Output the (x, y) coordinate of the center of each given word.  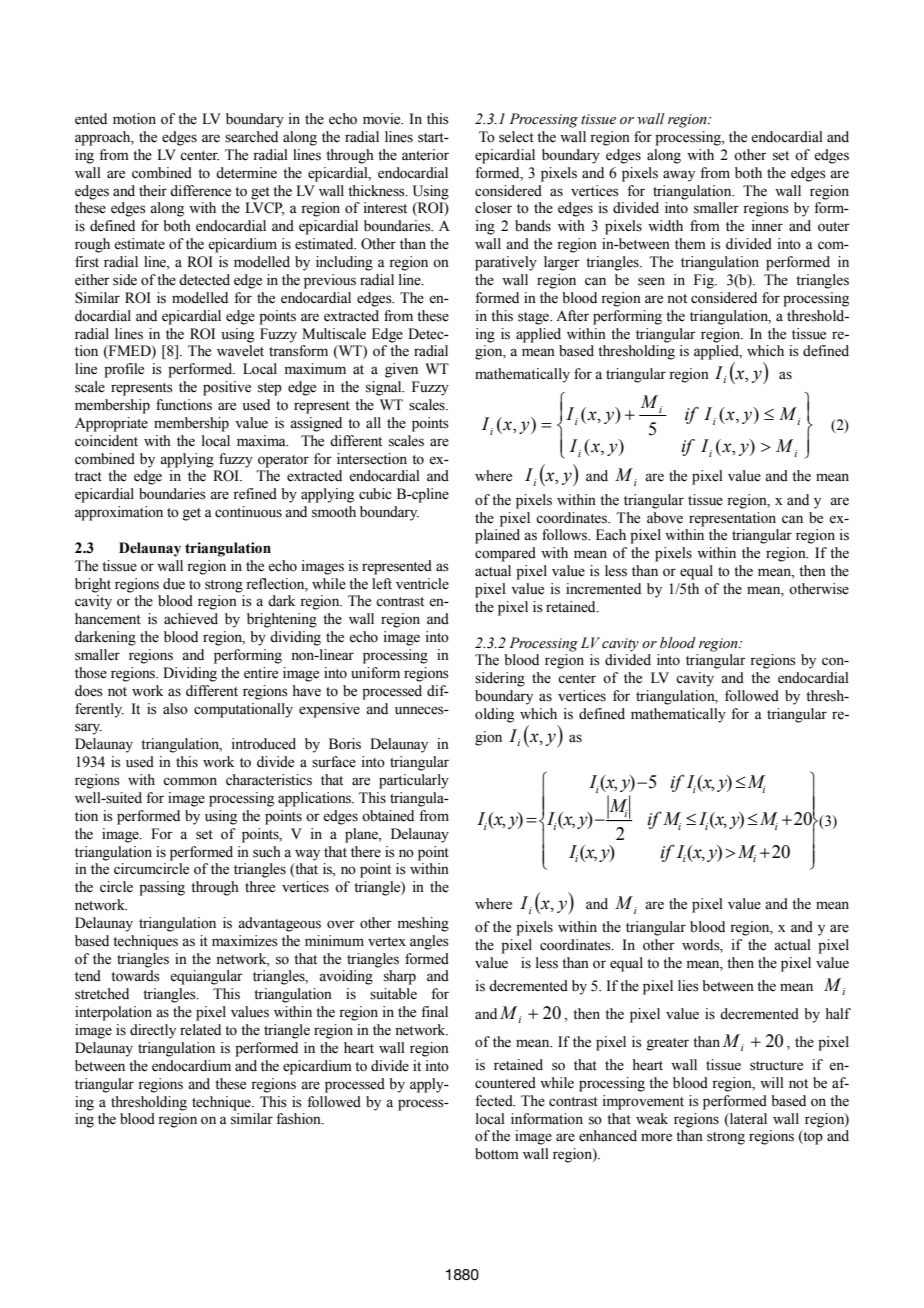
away (679, 176)
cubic (375, 494)
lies (688, 986)
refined (255, 494)
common (190, 781)
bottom (497, 1154)
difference (200, 191)
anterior (425, 155)
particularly (414, 781)
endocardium (191, 1066)
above (665, 518)
